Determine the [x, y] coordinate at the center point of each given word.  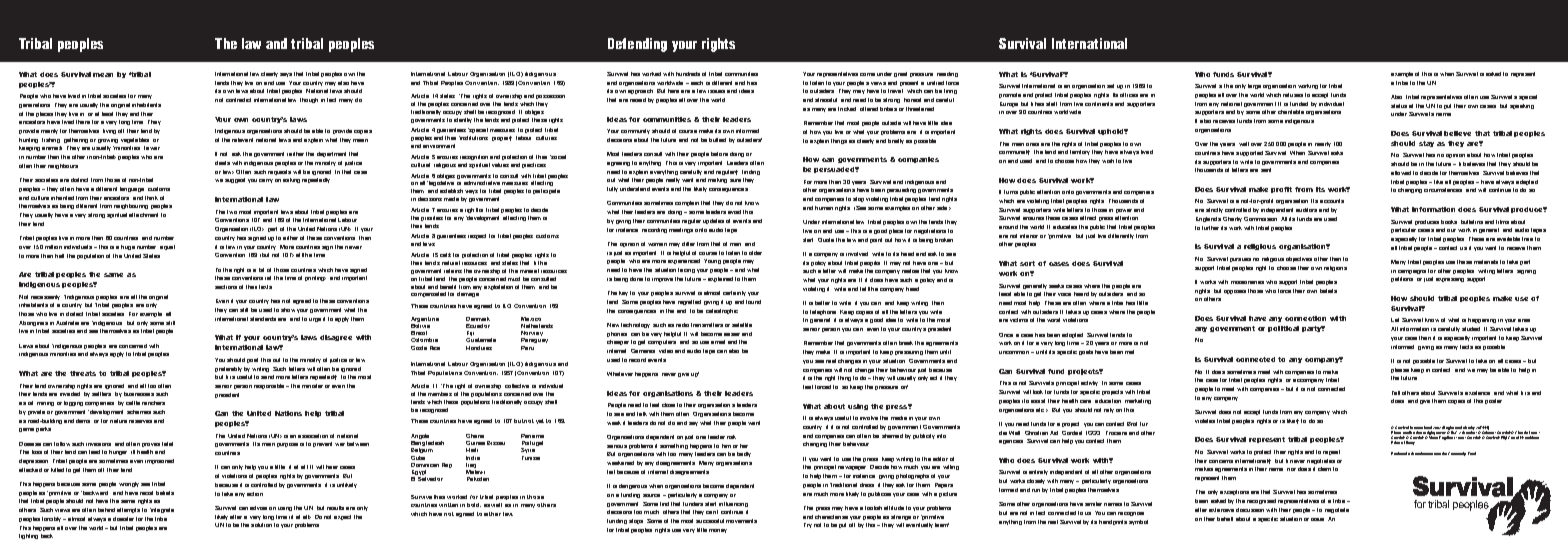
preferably [228, 369]
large [1254, 86]
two [232, 212]
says [286, 75]
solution [261, 525]
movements [741, 521]
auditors [1306, 210]
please [1400, 370]
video [666, 351]
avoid [734, 212]
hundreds [688, 74]
